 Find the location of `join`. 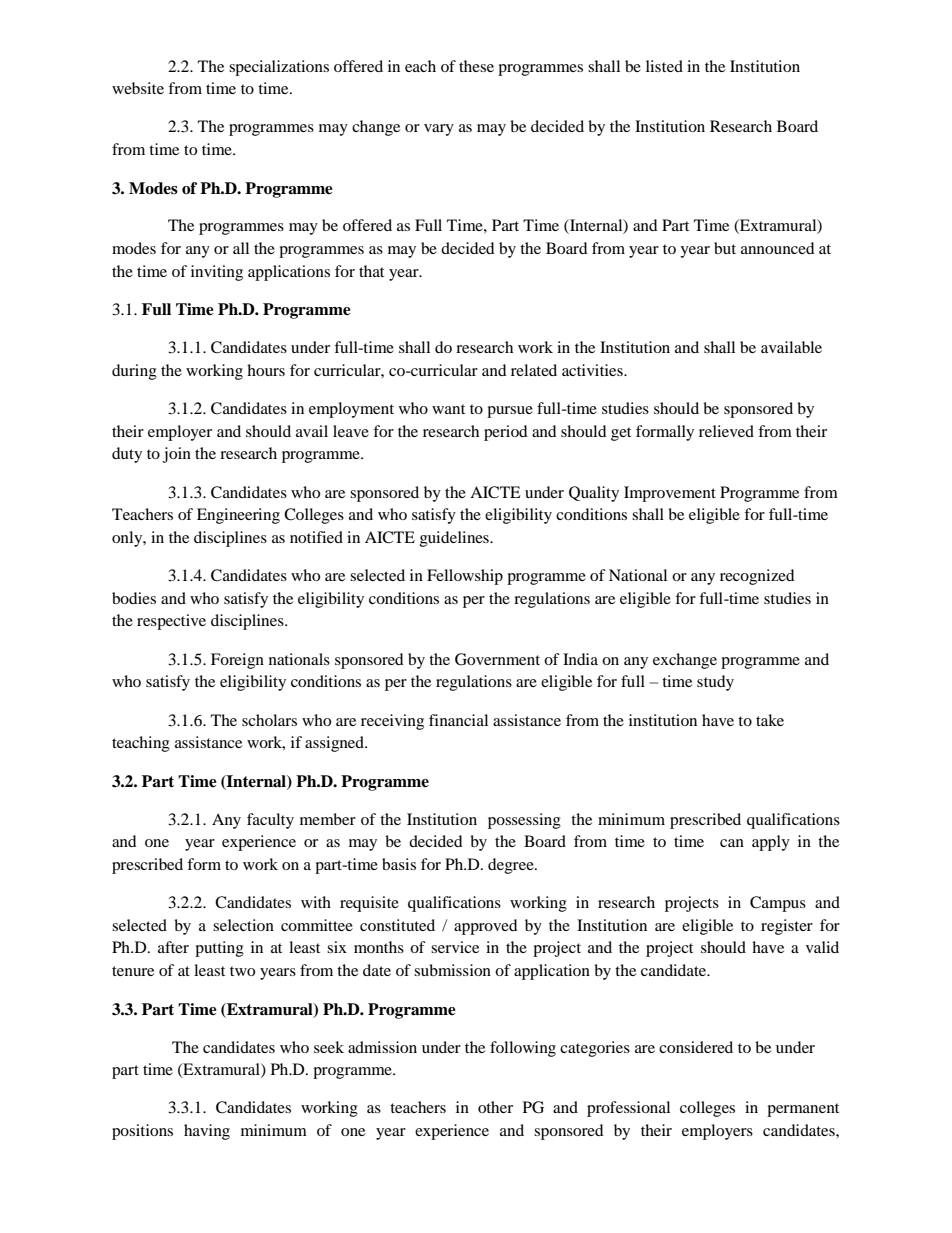

join is located at coordinates (177, 455).
